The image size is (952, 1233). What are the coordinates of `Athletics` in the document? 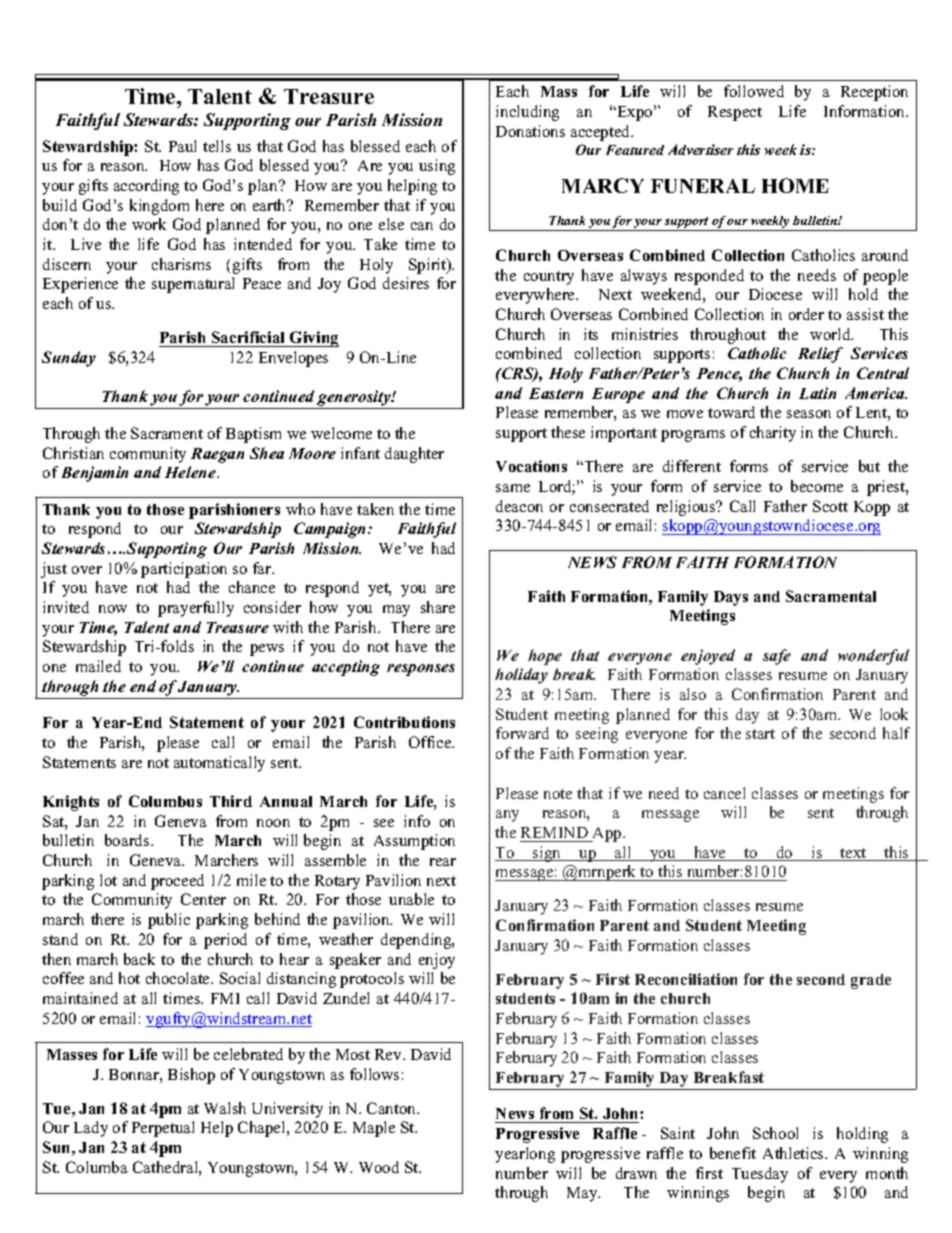 It's located at (794, 1153).
